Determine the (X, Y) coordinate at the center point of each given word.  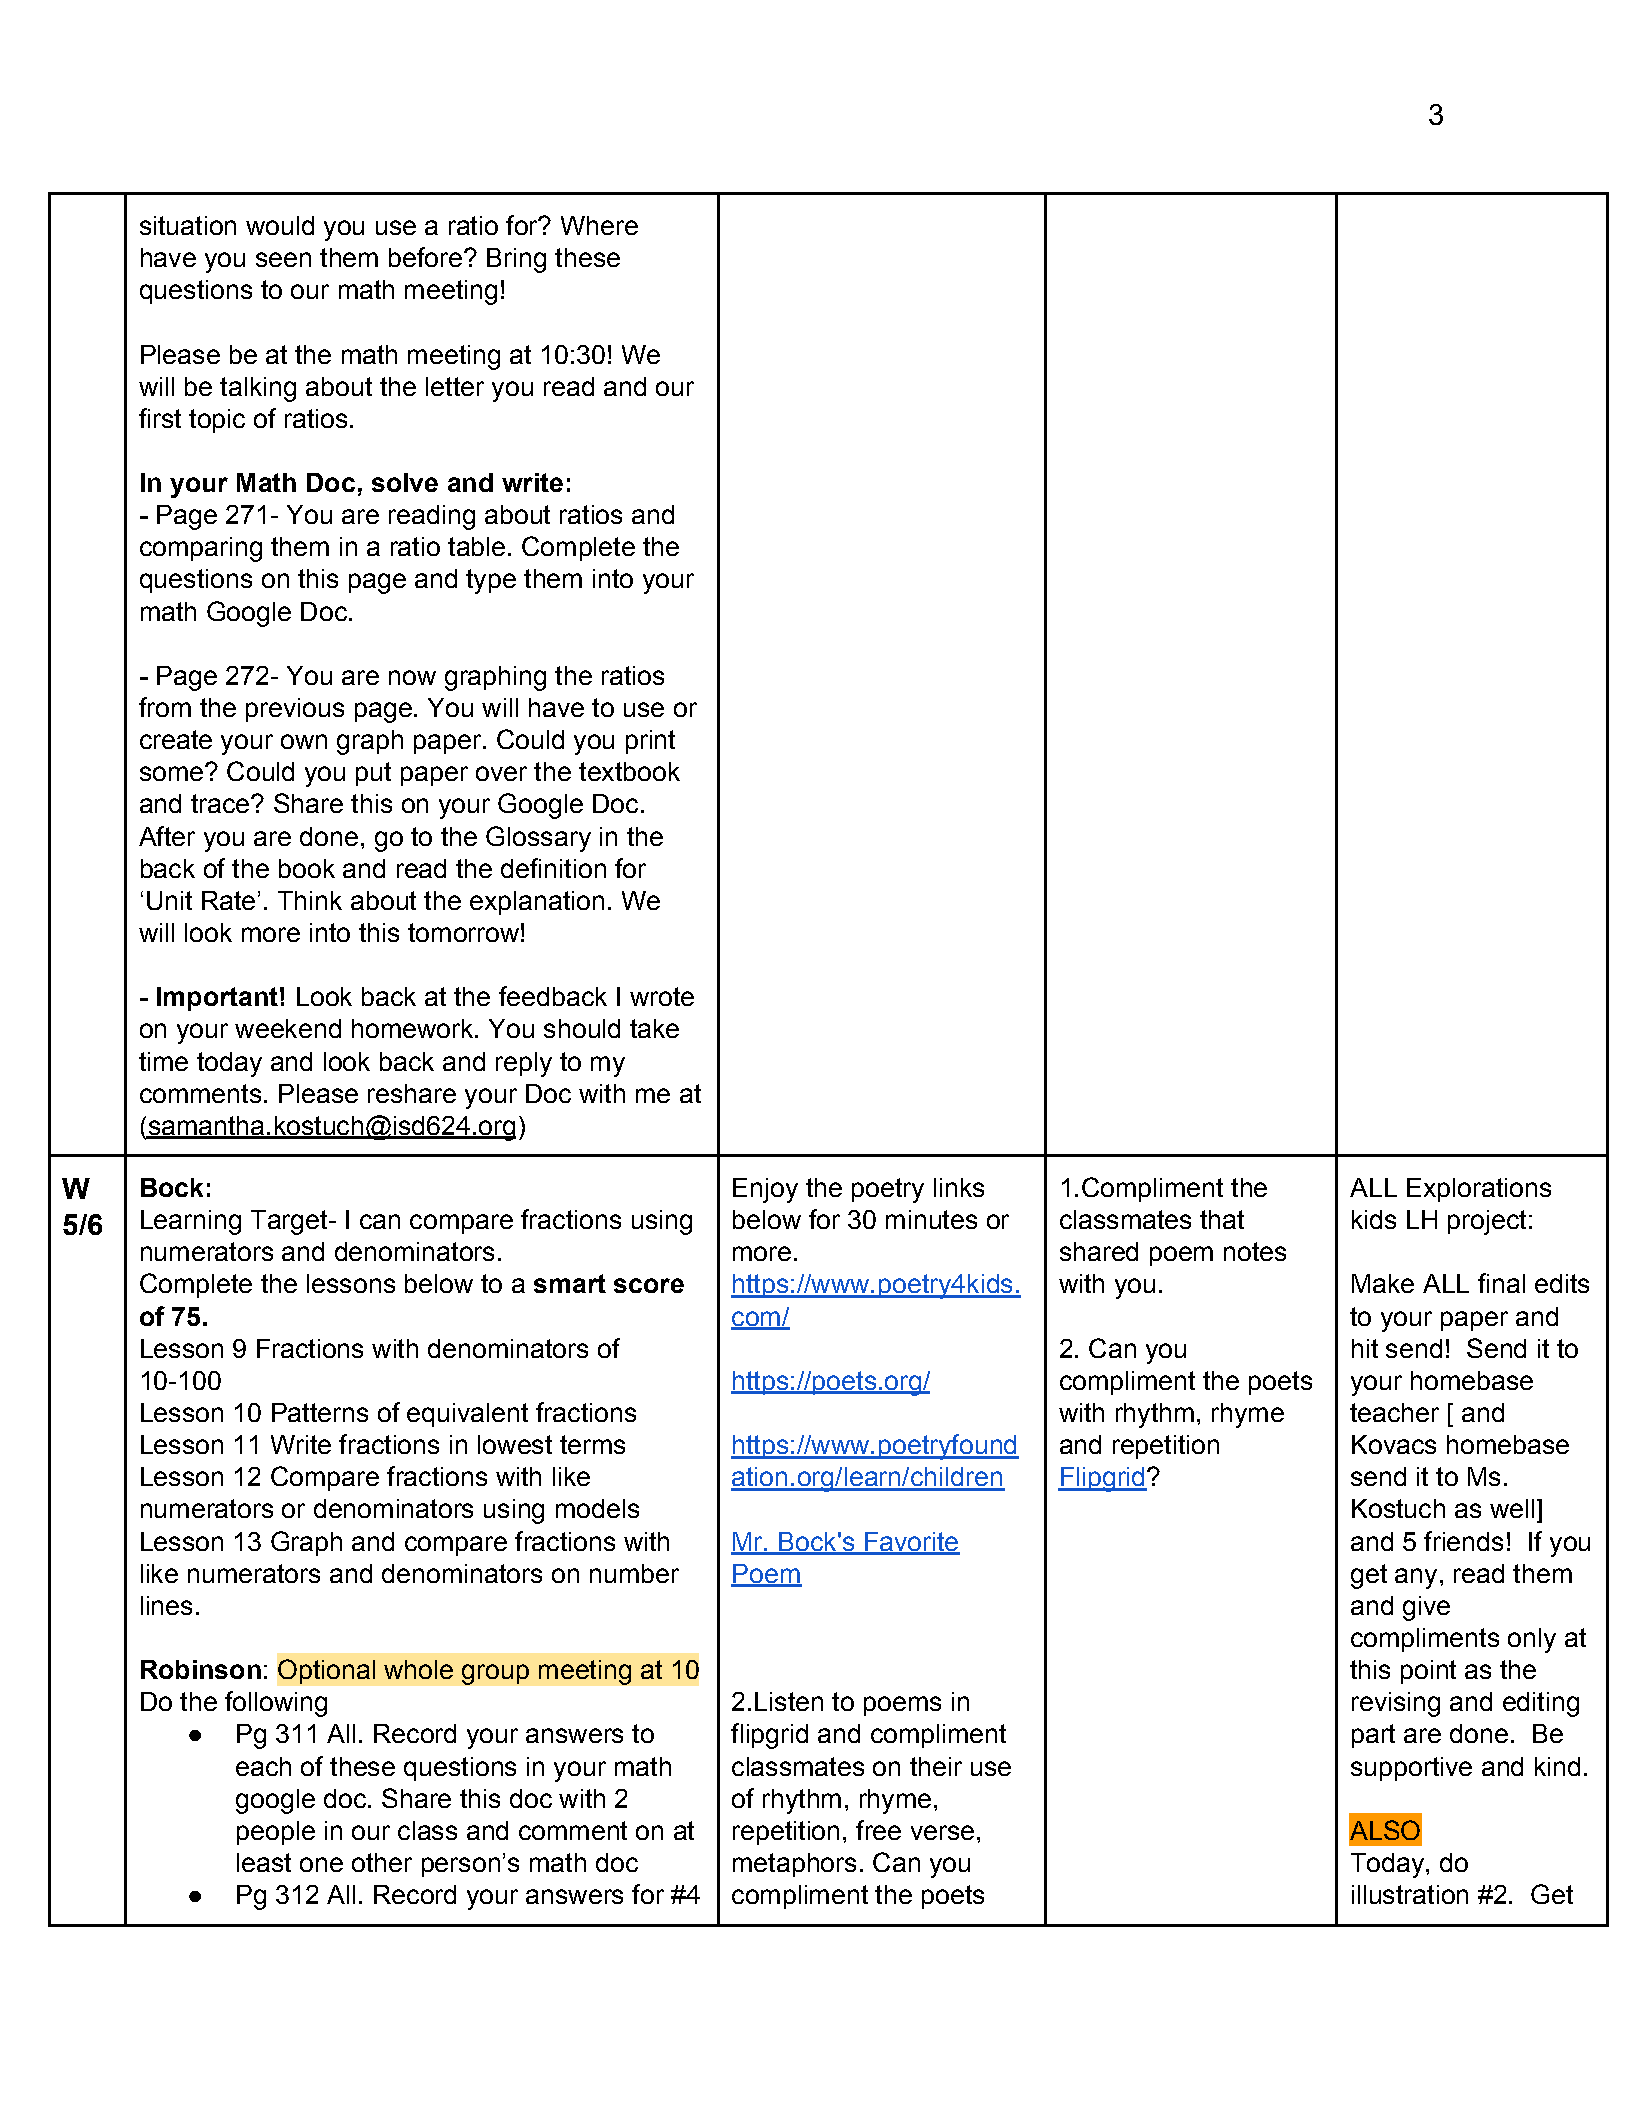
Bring (516, 260)
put (373, 774)
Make (1383, 1283)
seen (283, 259)
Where (599, 225)
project (1487, 1222)
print (650, 742)
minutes (931, 1219)
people (276, 1833)
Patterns (320, 1412)
